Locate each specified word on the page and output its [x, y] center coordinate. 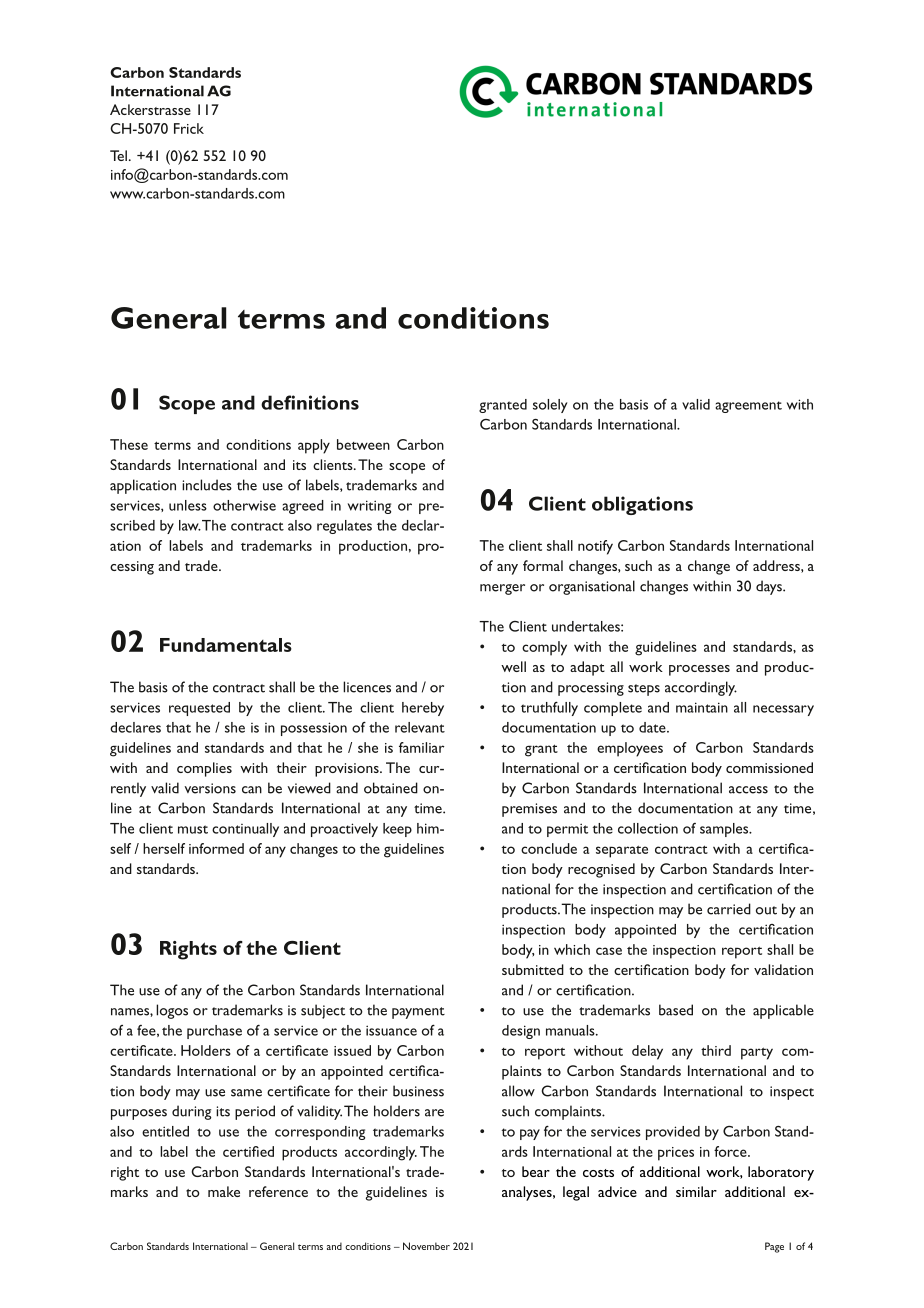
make [224, 1191]
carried [729, 909]
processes [699, 670]
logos [172, 1011]
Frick [189, 128]
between [363, 444]
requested [199, 709]
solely [550, 406]
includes [207, 485]
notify [595, 547]
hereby [423, 709]
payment [418, 1013]
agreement [748, 407]
